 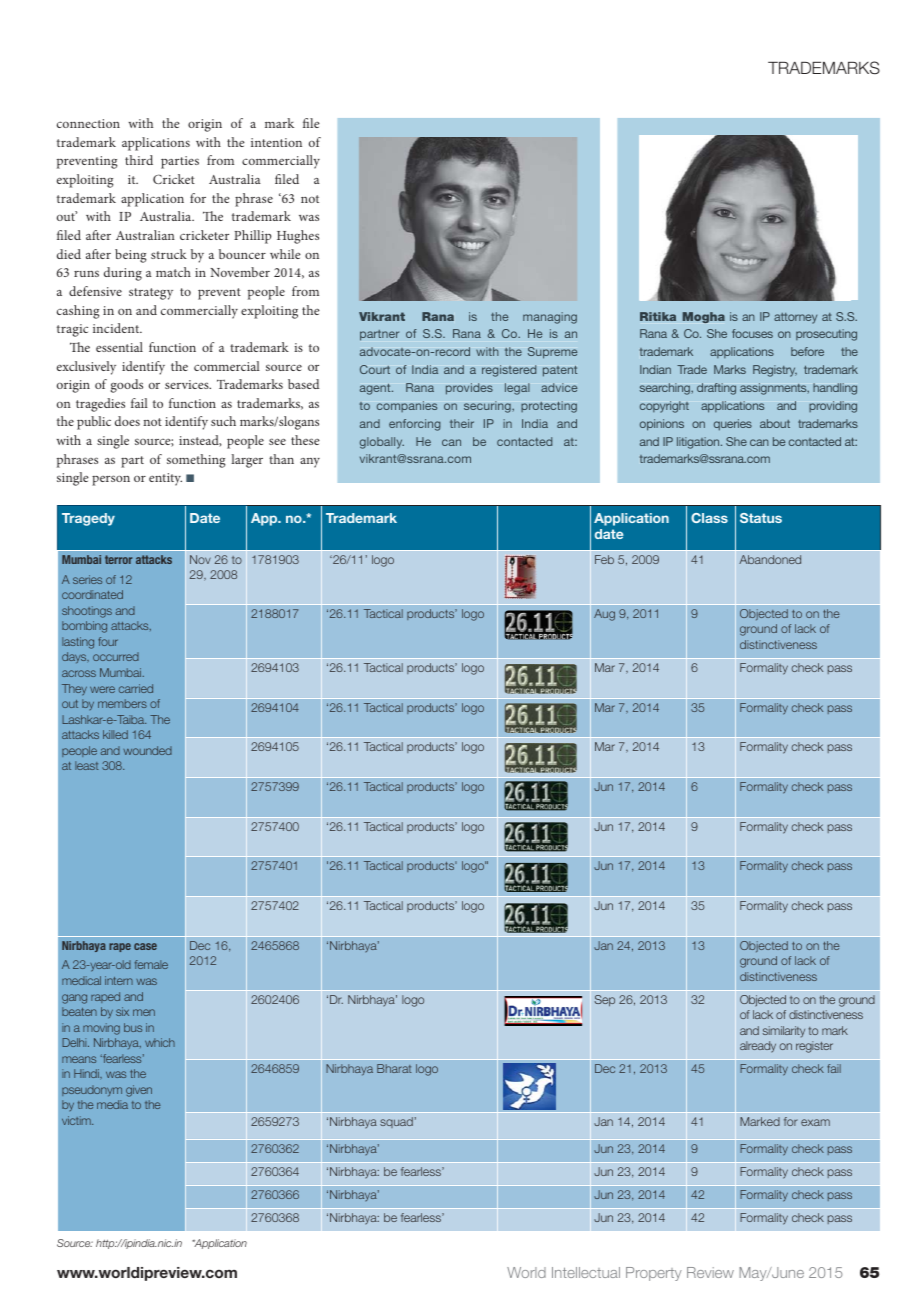 I want to click on Intellectual, so click(x=586, y=1272).
